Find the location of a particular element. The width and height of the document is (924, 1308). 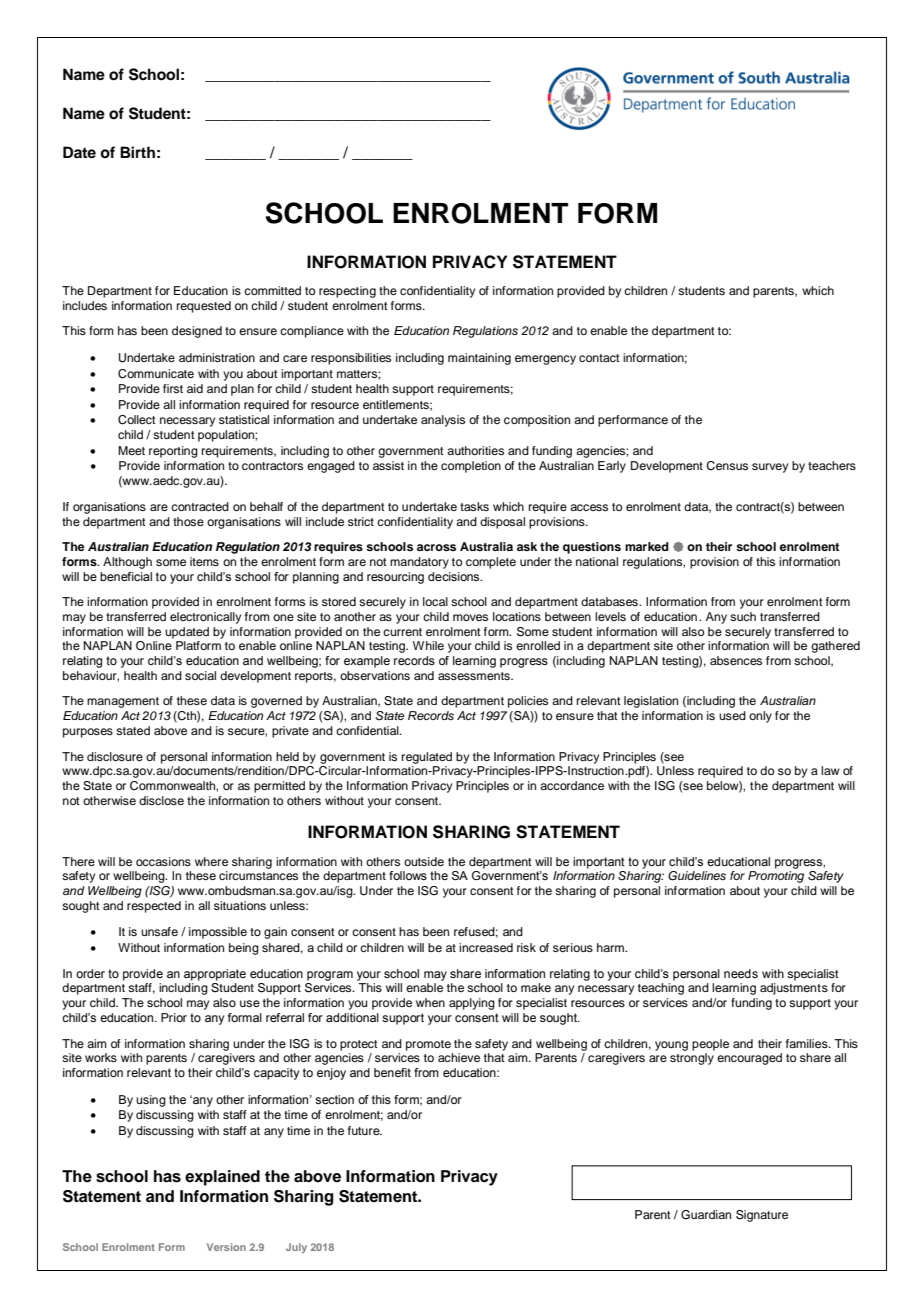

contact is located at coordinates (599, 358).
